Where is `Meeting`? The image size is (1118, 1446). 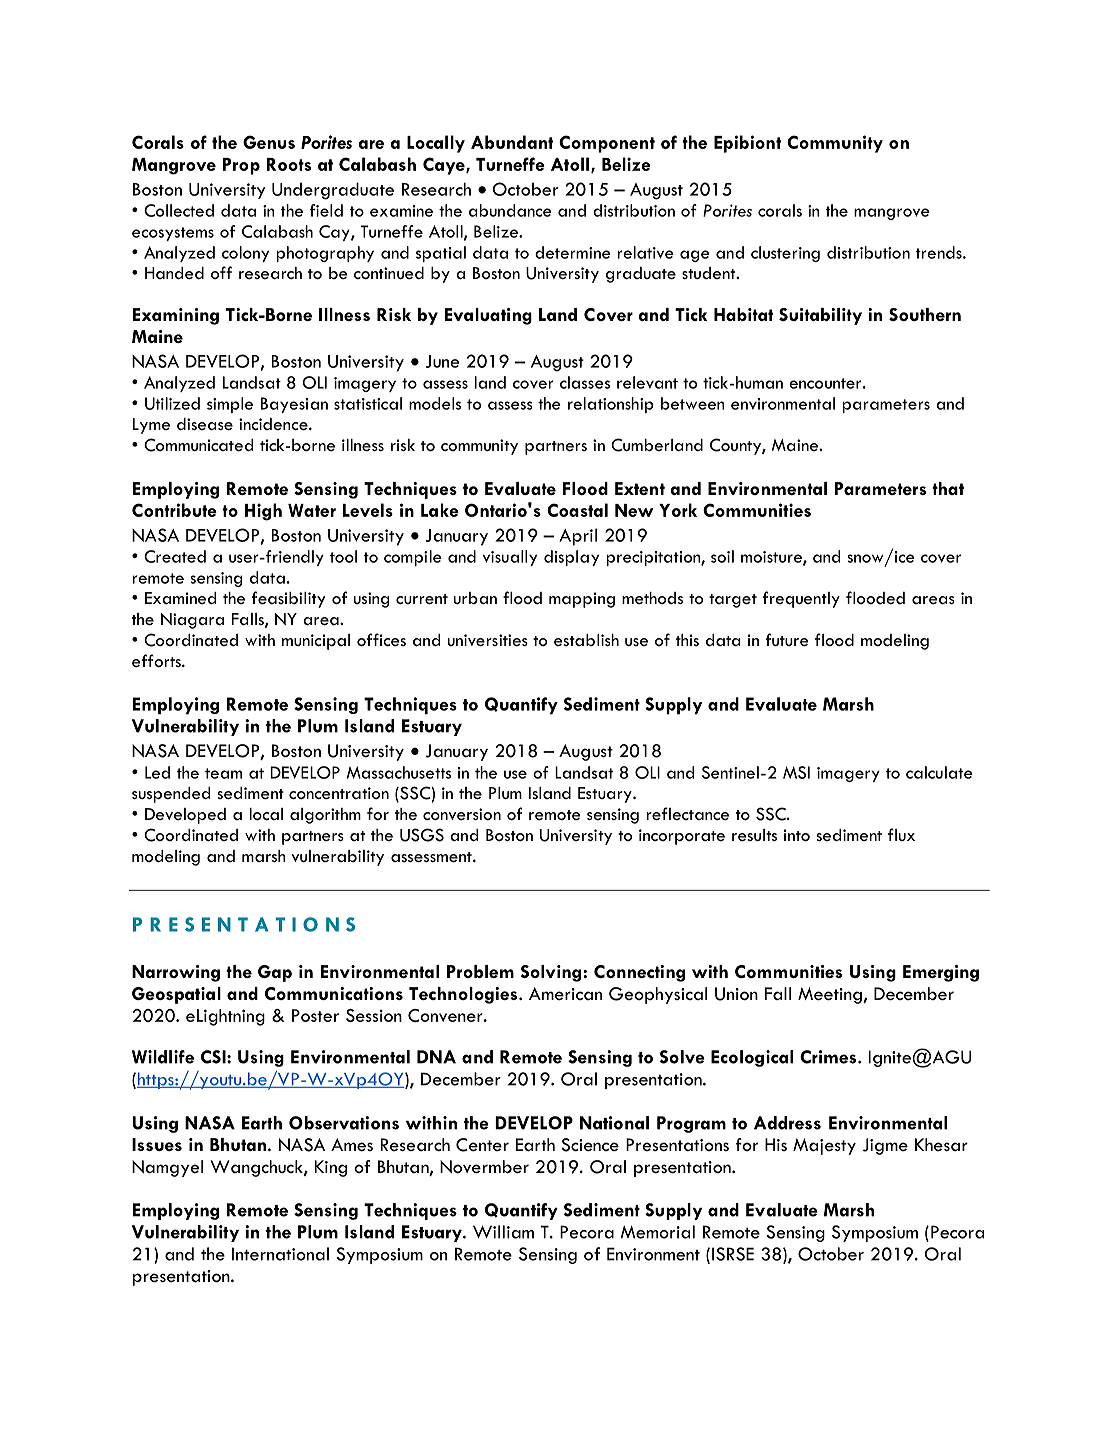
Meeting is located at coordinates (831, 995).
